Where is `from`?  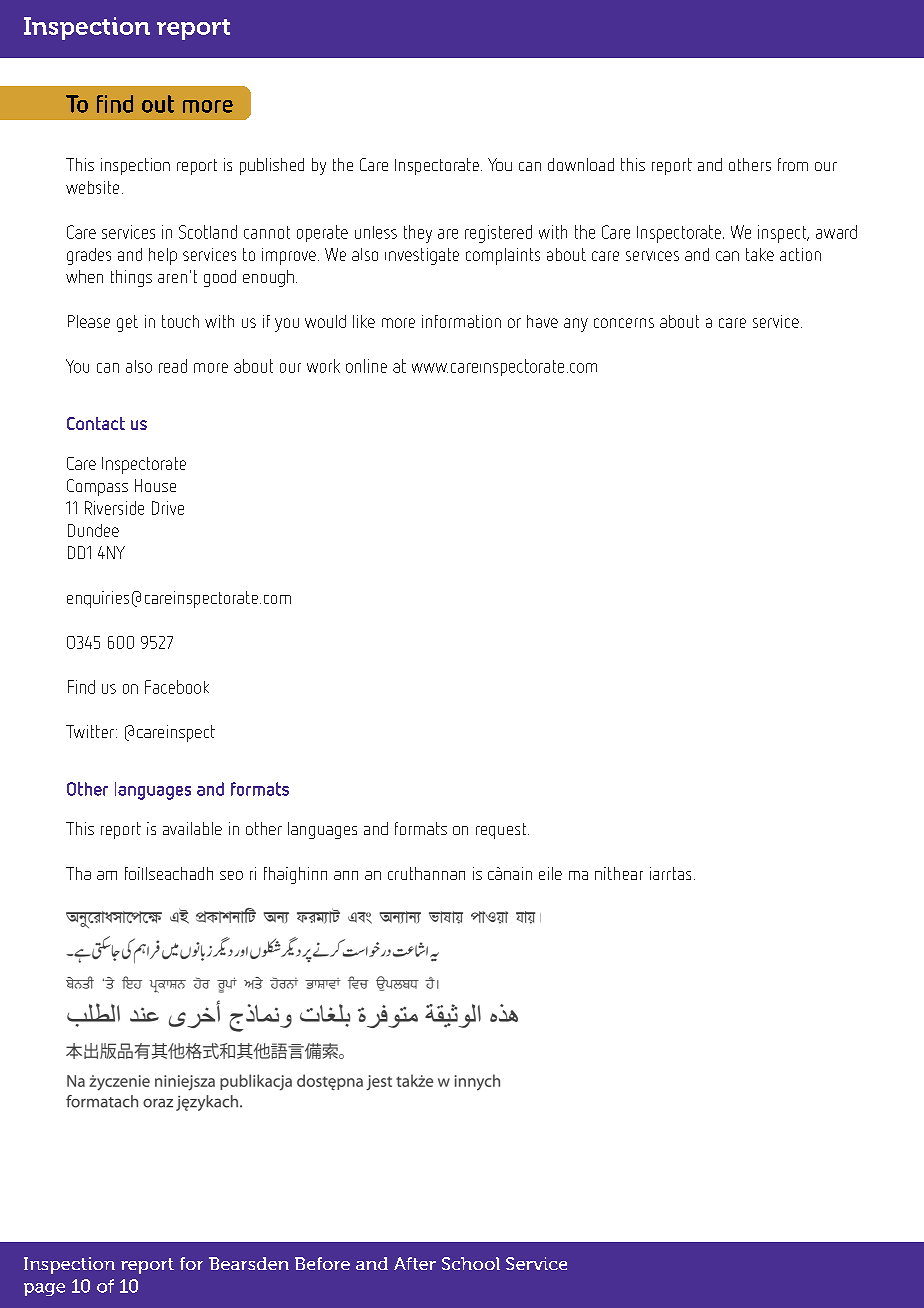
from is located at coordinates (793, 164).
